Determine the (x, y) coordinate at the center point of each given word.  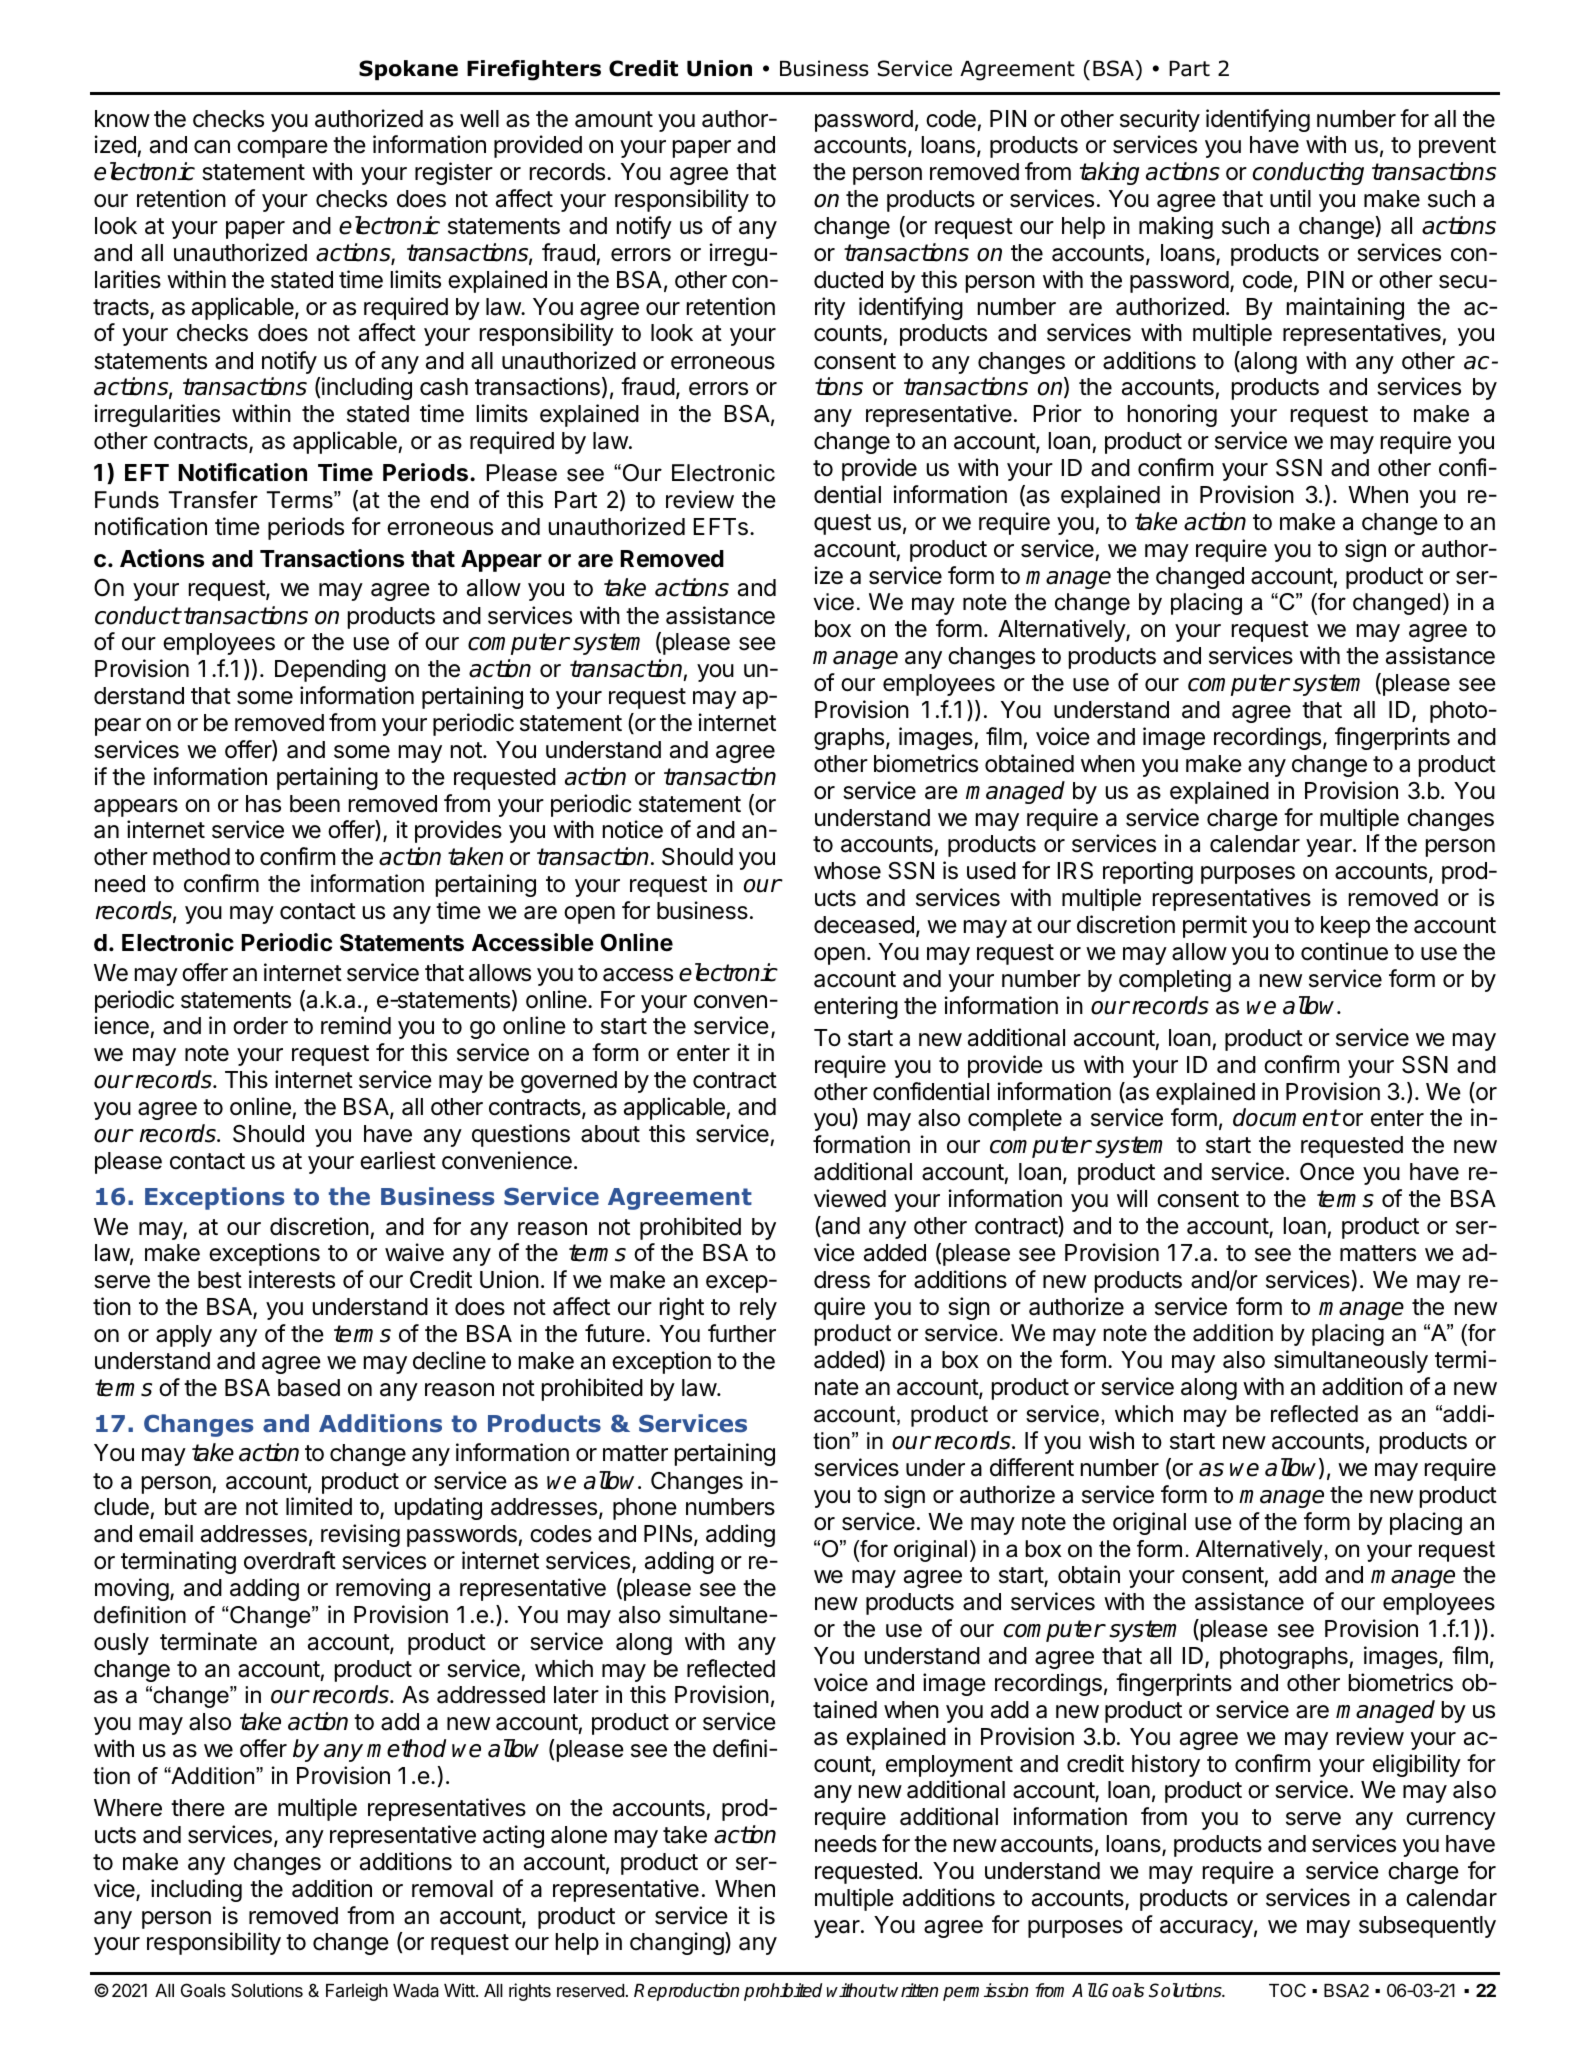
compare (282, 149)
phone (645, 1509)
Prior (1057, 413)
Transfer (213, 500)
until (1290, 198)
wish (1111, 1440)
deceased (864, 925)
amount (614, 119)
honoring (1172, 415)
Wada (416, 1991)
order (260, 1026)
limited (319, 1506)
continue (1344, 951)
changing (678, 1943)
